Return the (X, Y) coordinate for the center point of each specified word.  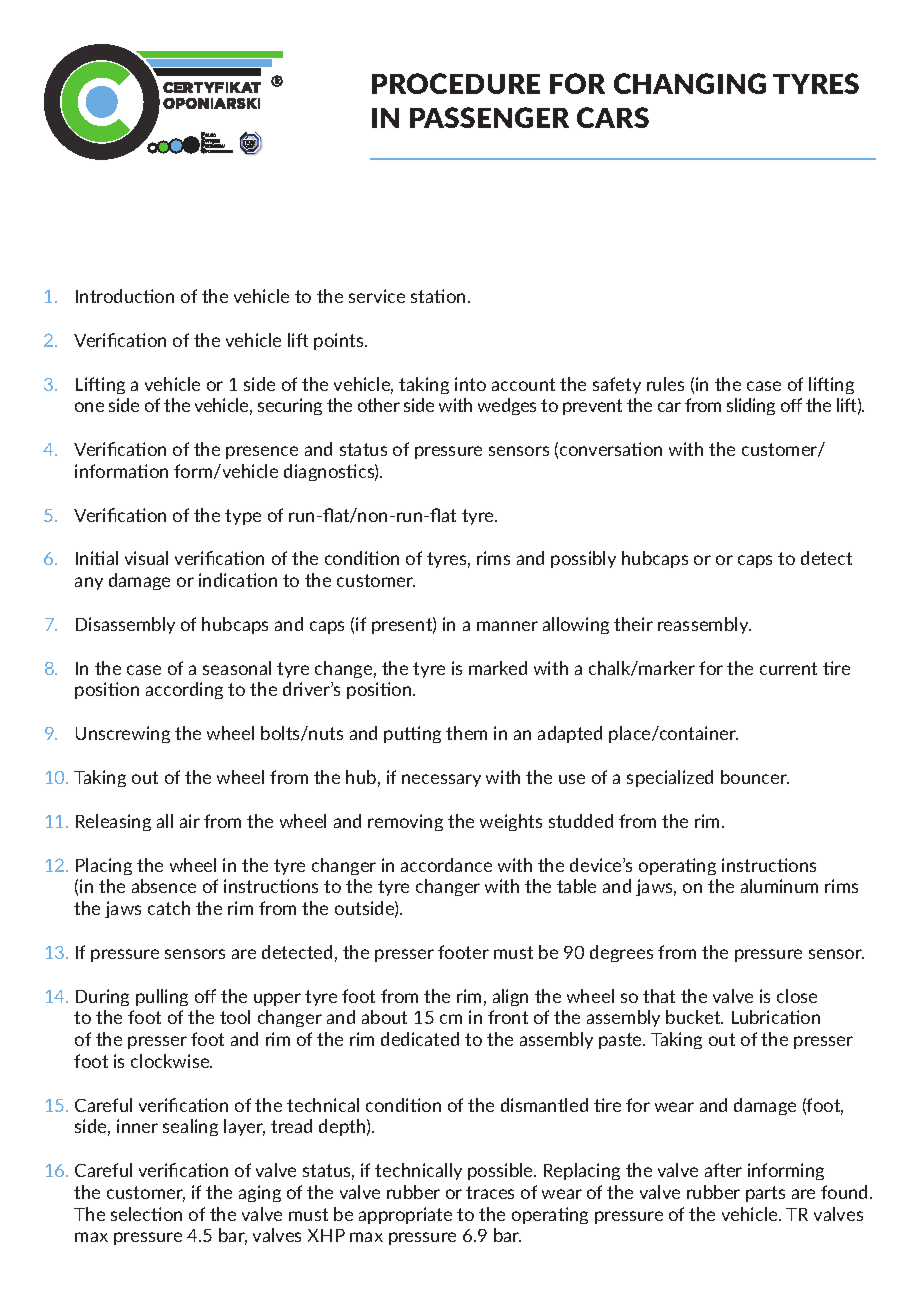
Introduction (125, 296)
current (788, 668)
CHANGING (690, 83)
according (184, 690)
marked (498, 668)
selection (146, 1214)
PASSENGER (489, 117)
